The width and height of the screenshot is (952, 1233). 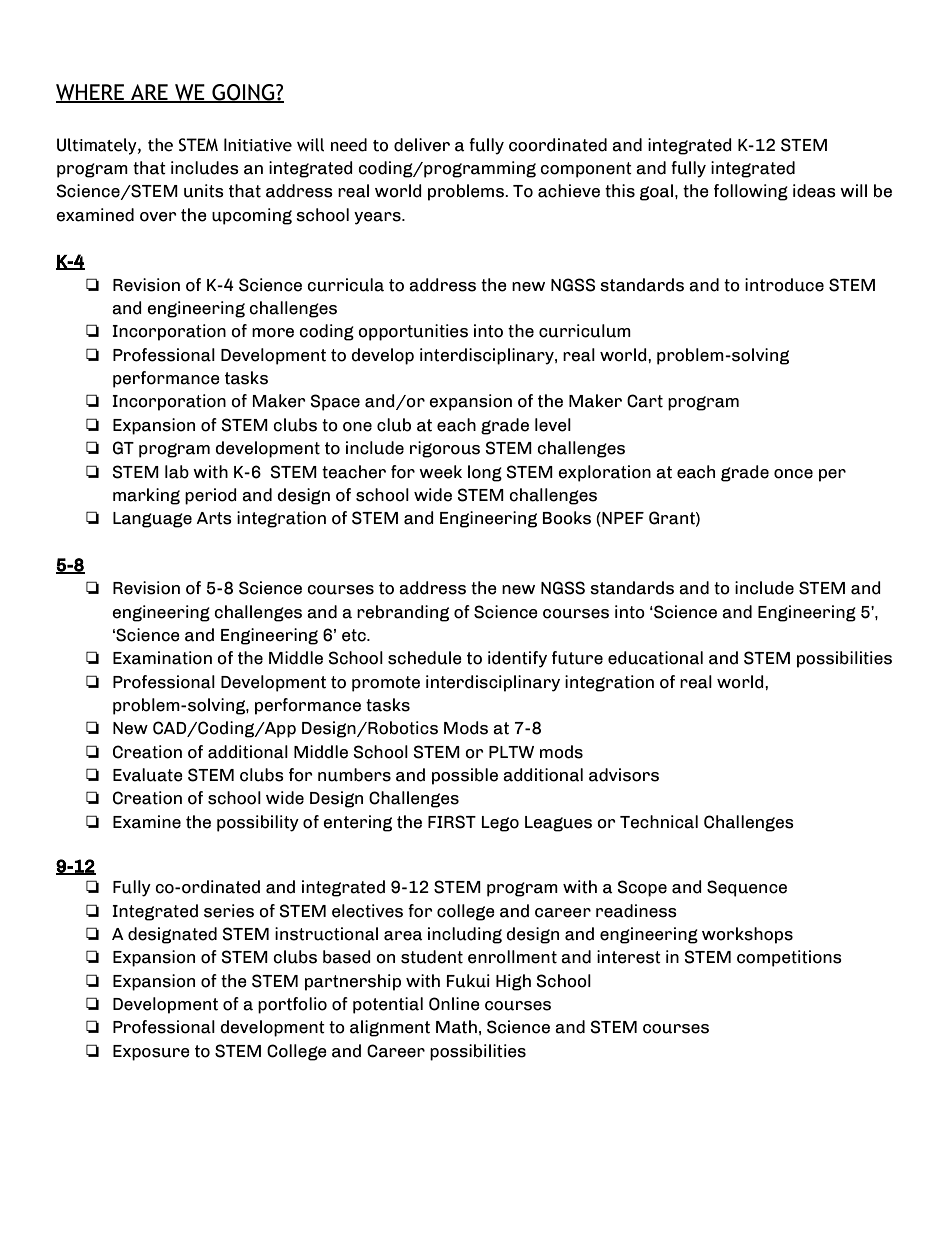 What do you see at coordinates (456, 1027) in the screenshot?
I see `Math` at bounding box center [456, 1027].
